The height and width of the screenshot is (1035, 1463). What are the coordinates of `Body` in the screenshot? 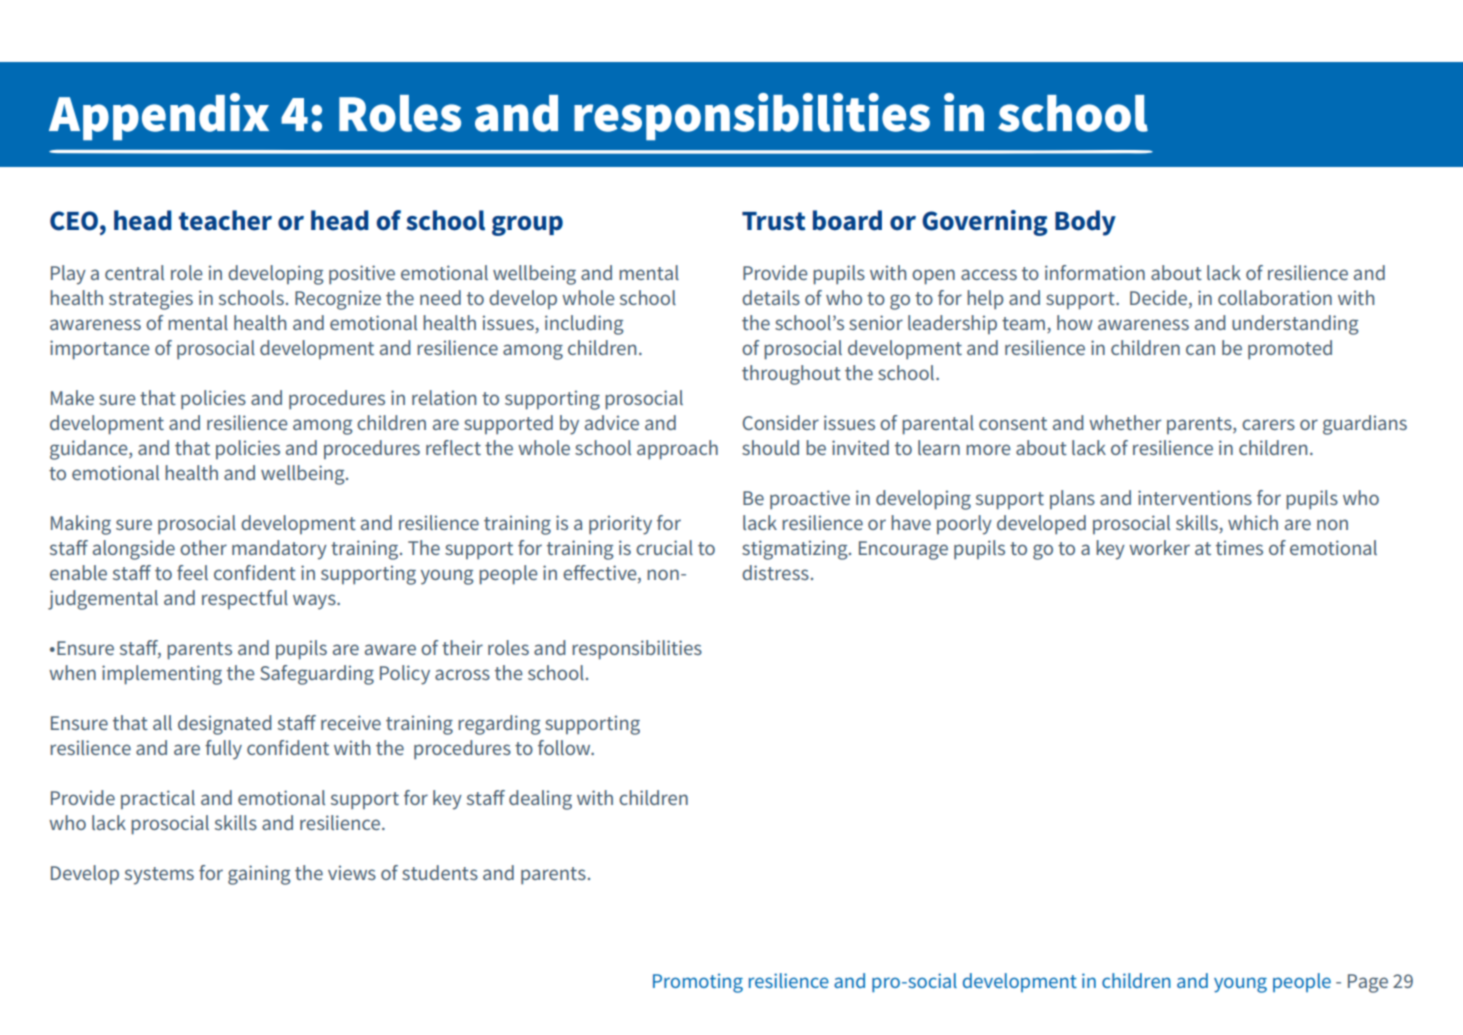 It's located at (1085, 223).
